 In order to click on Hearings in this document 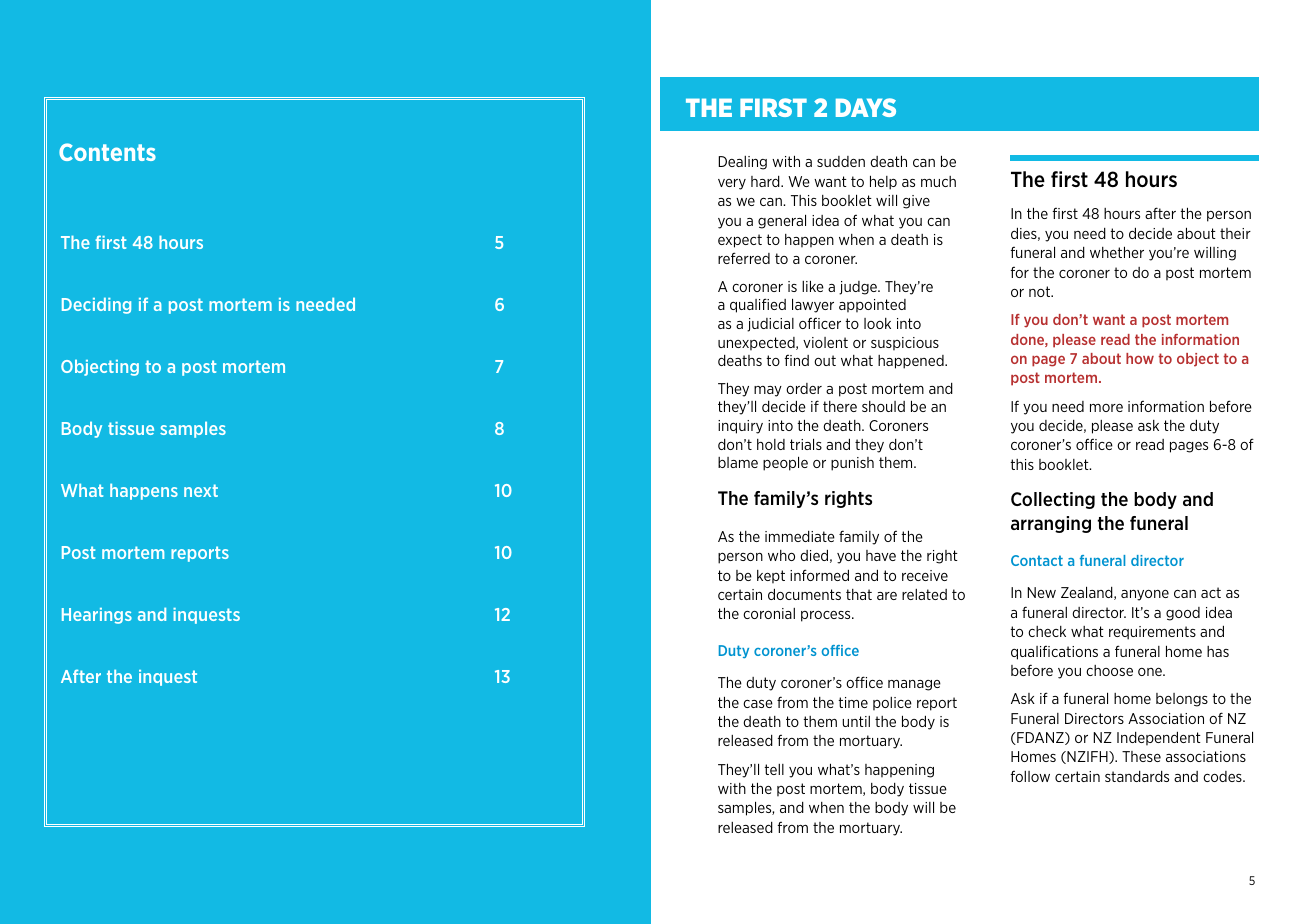, I will do `click(97, 616)`.
